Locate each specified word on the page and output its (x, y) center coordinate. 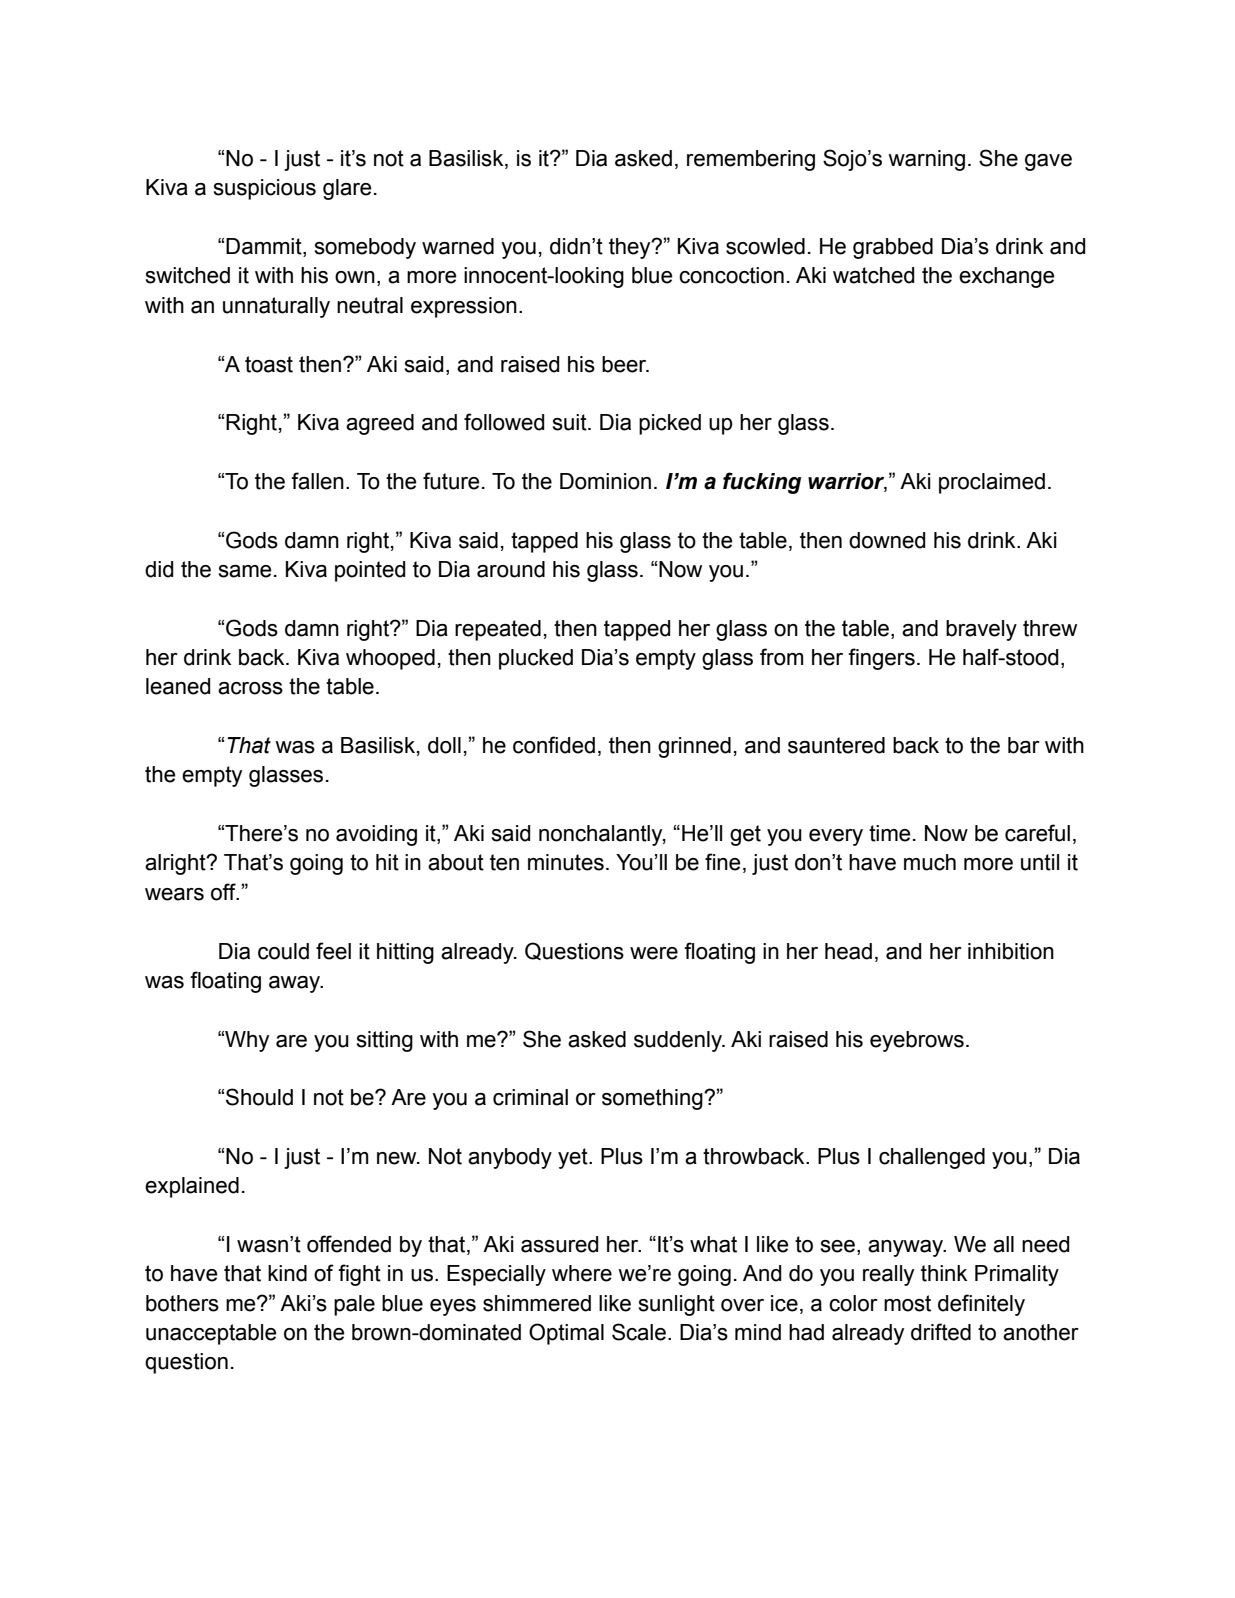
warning (926, 160)
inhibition (1011, 951)
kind (287, 1273)
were (654, 953)
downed (887, 540)
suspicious (265, 189)
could (283, 951)
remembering (751, 160)
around (511, 569)
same (245, 571)
